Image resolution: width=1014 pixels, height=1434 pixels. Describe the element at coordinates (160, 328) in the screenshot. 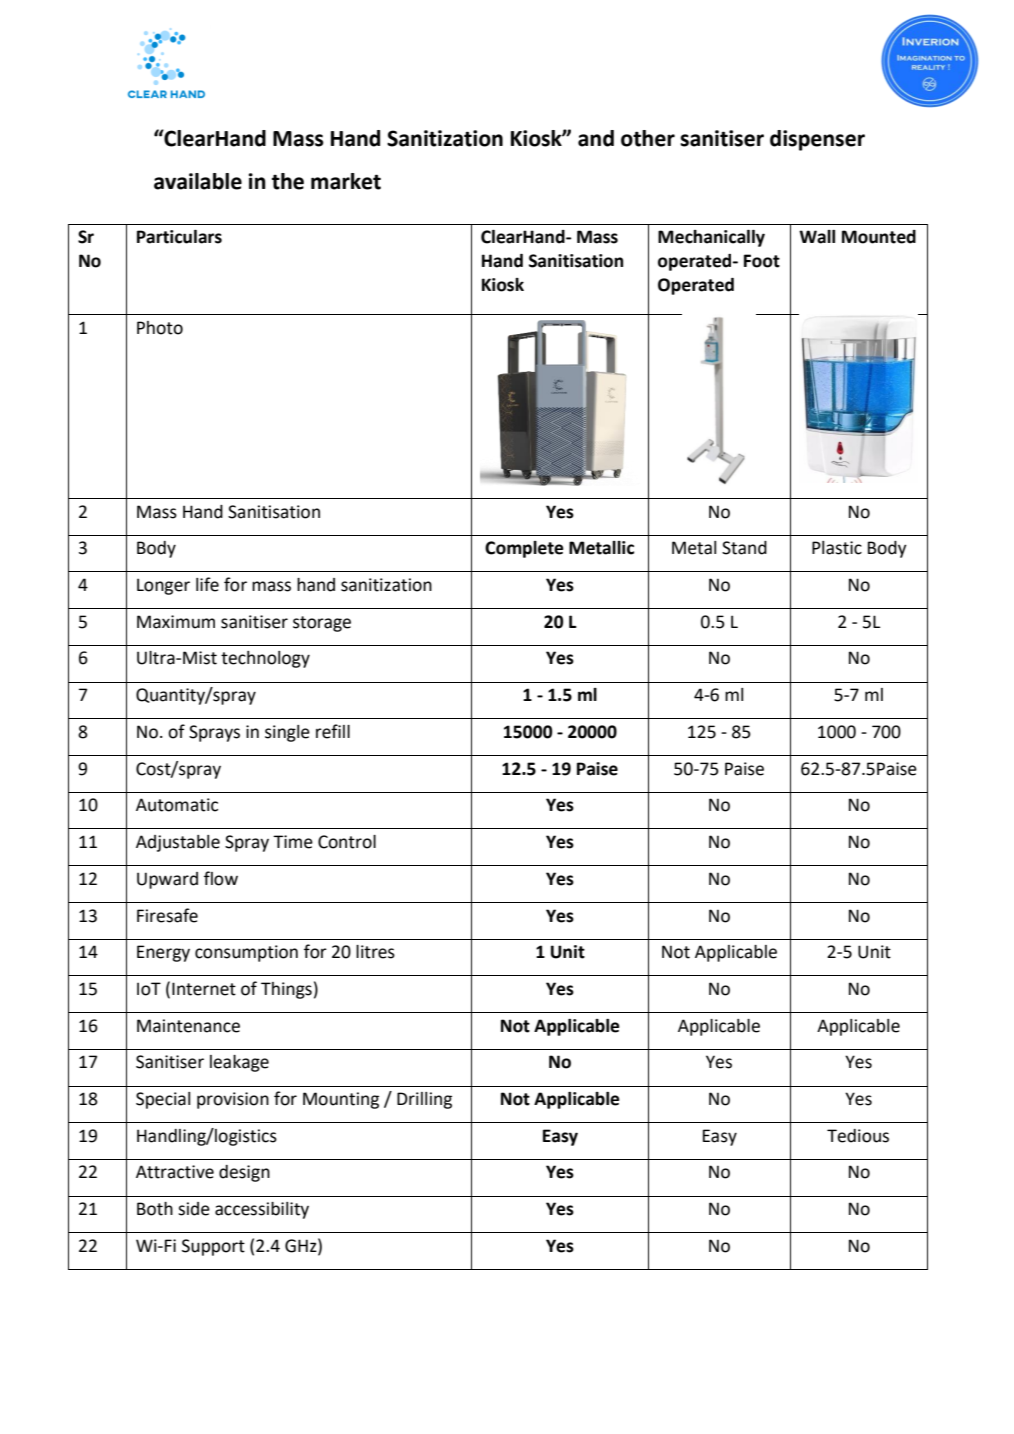

I see `Photo` at that location.
